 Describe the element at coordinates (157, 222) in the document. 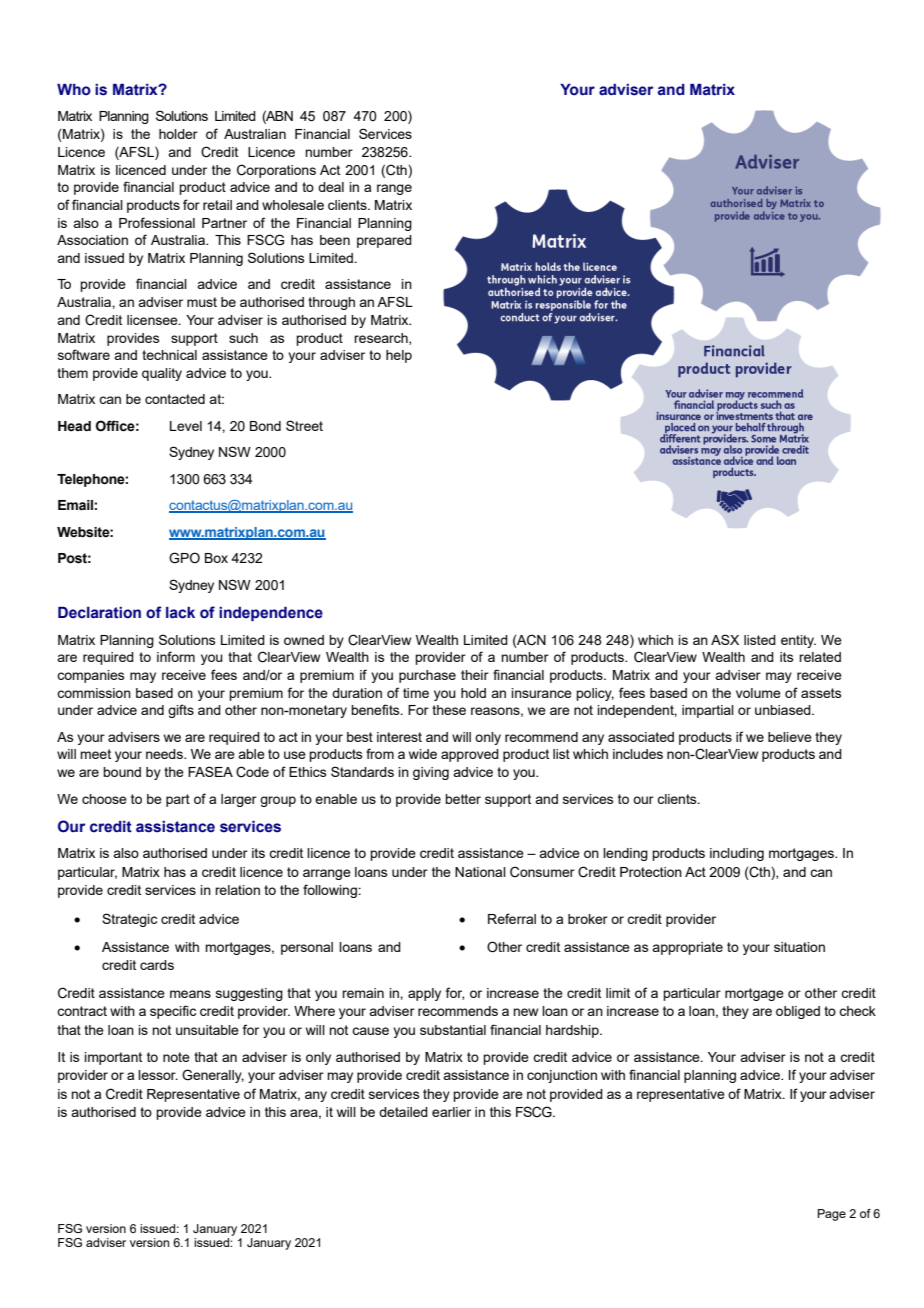

I see `Professional` at that location.
